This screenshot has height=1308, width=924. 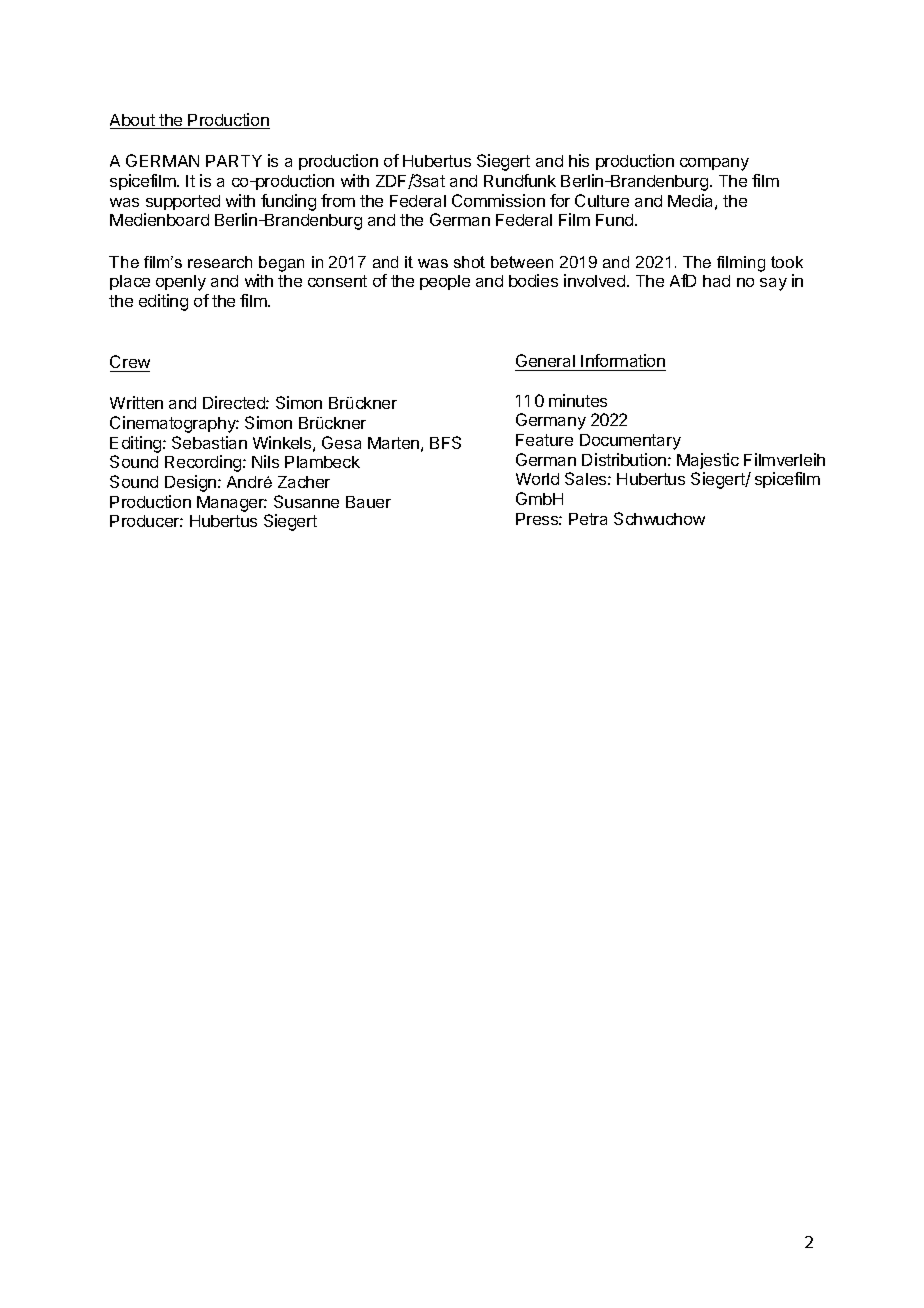 What do you see at coordinates (190, 483) in the screenshot?
I see `Design` at bounding box center [190, 483].
